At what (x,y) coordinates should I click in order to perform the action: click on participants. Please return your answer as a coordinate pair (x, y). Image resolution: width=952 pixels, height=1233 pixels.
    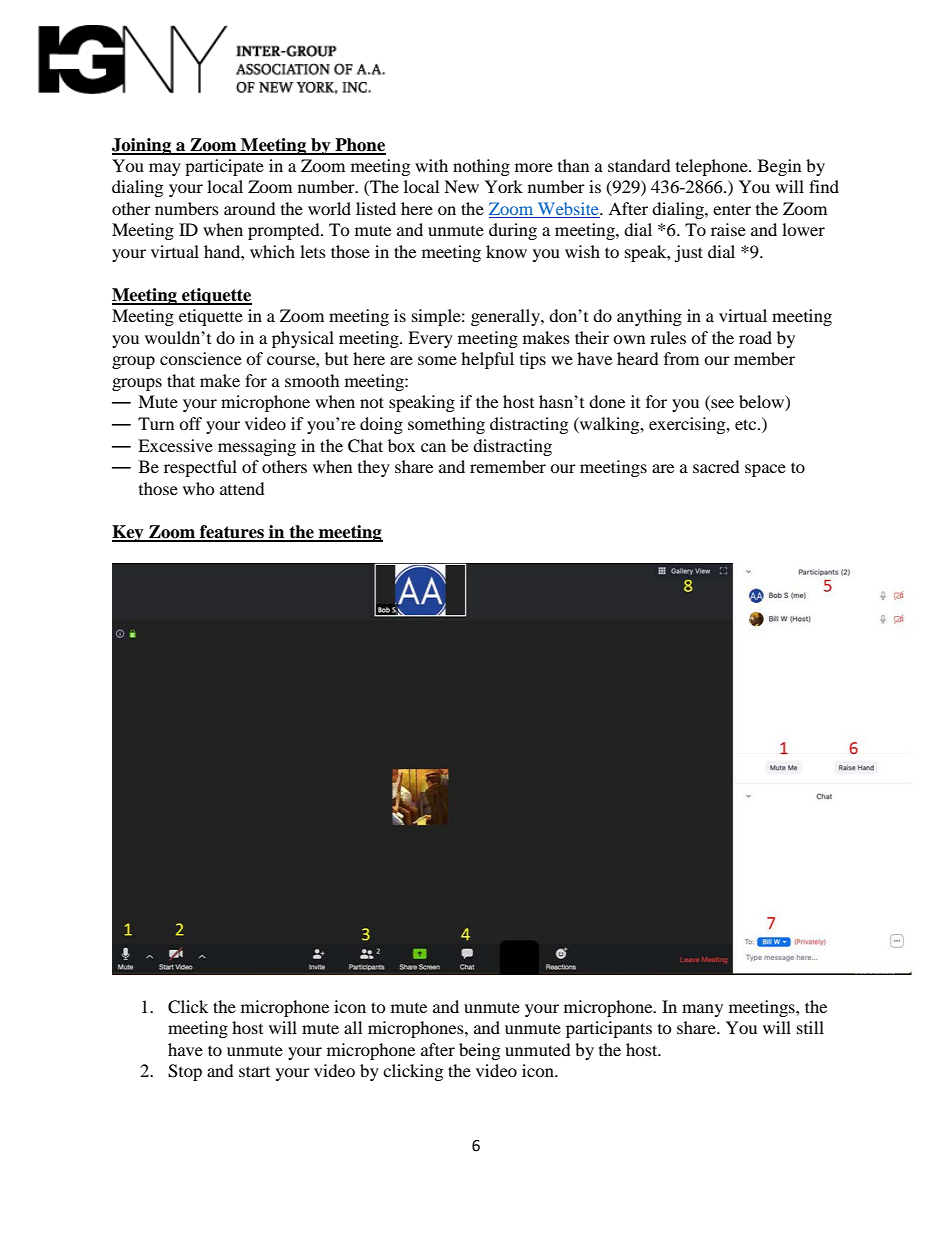
    Looking at the image, I should click on (609, 1029).
